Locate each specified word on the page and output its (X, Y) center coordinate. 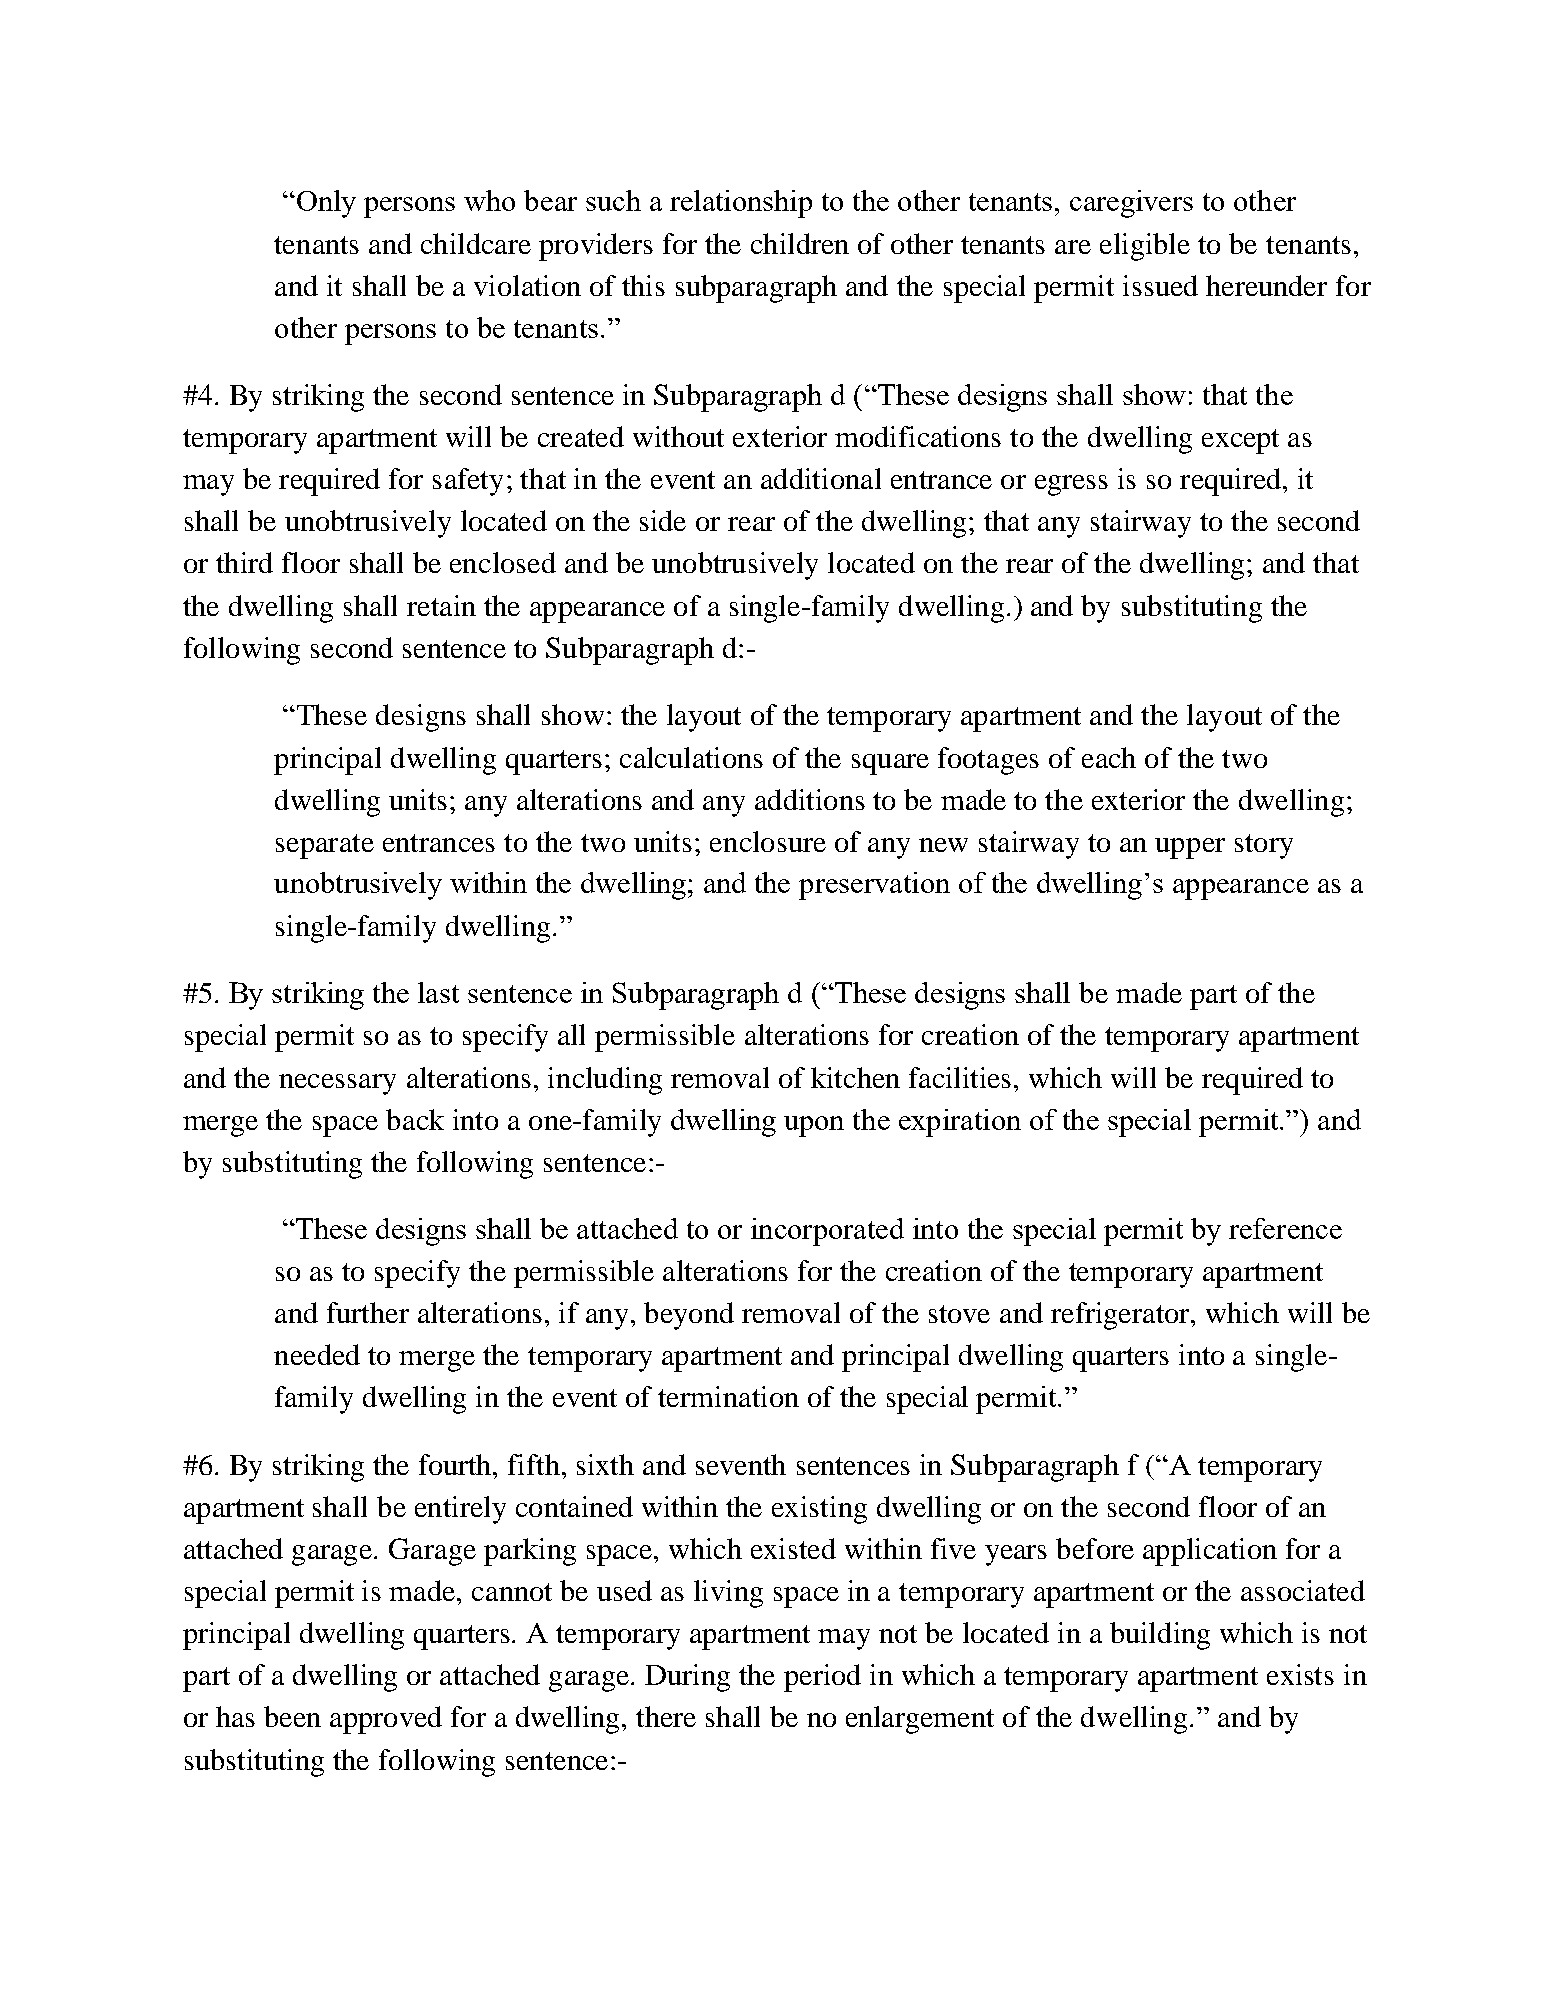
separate (325, 846)
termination (728, 1396)
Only (325, 204)
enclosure (768, 841)
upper (1190, 848)
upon (814, 1126)
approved (386, 1720)
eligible (1145, 247)
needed (317, 1354)
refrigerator (1121, 1316)
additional (821, 478)
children (800, 243)
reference (1285, 1228)
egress (1071, 485)
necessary (337, 1084)
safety (468, 482)
